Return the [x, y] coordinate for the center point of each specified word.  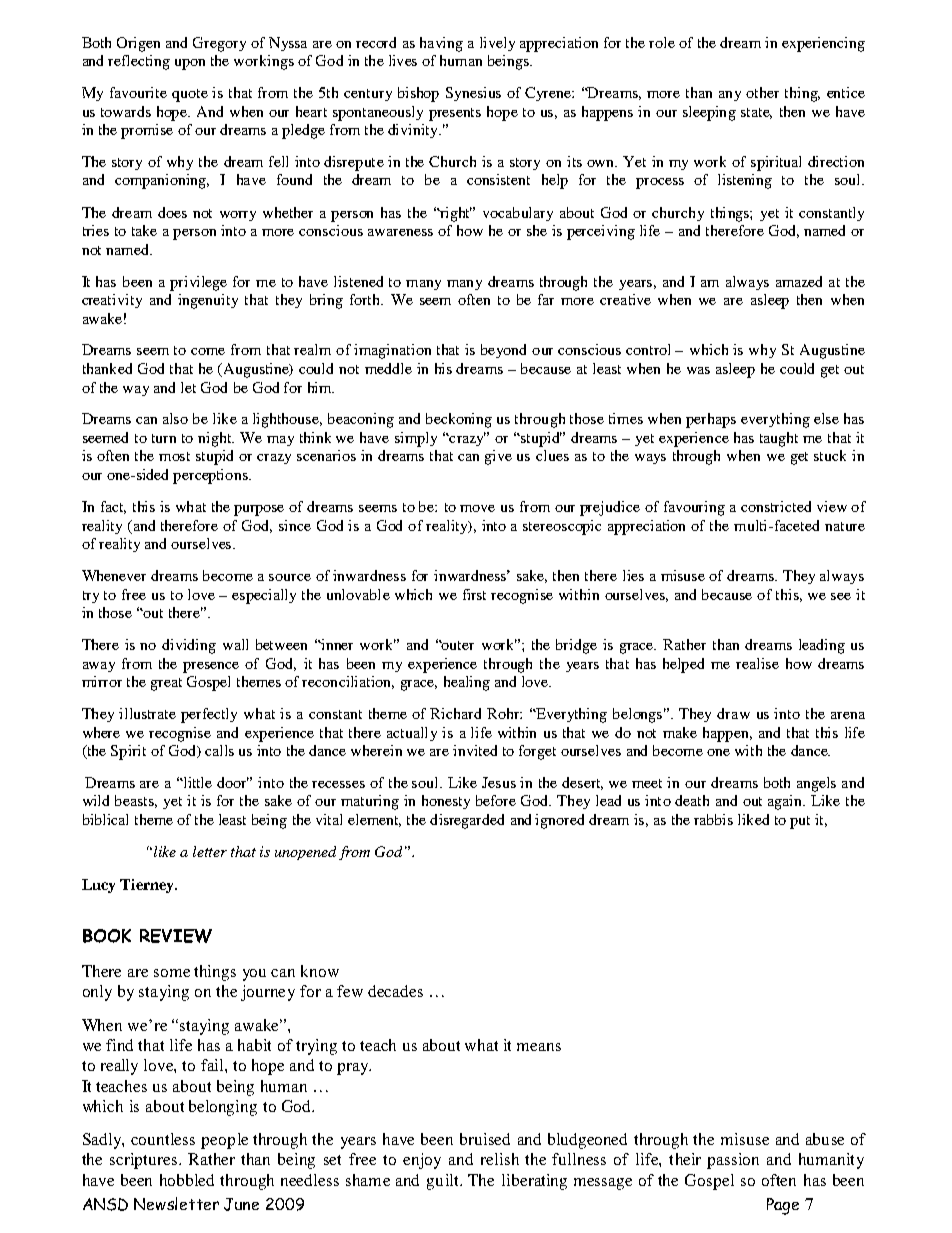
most [174, 456]
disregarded [467, 821]
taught [779, 439]
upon [190, 64]
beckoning [459, 420]
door [233, 782]
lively [497, 44]
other [762, 92]
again [786, 802]
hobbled [187, 1180]
